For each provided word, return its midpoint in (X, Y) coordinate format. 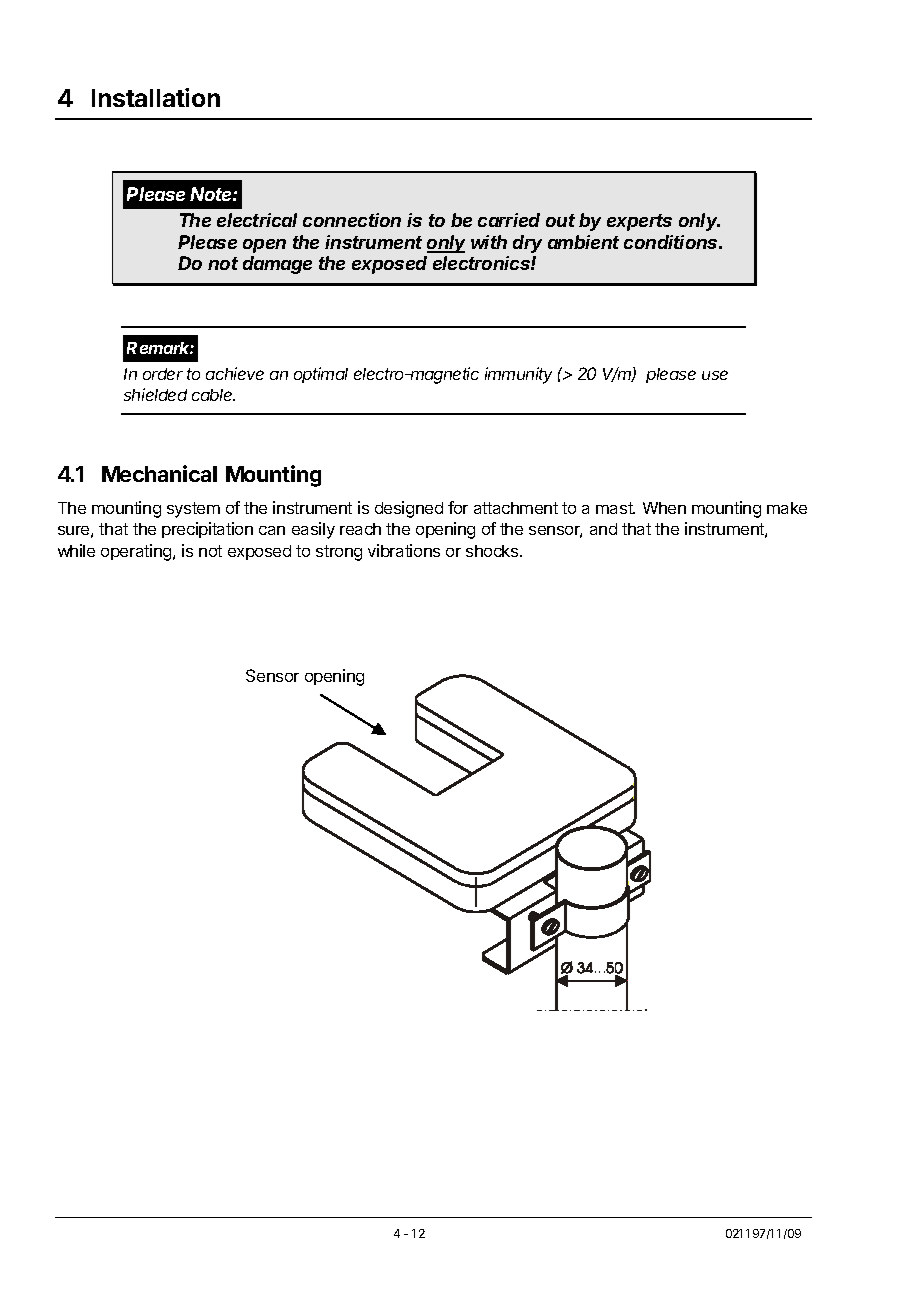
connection (352, 220)
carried (509, 220)
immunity (518, 375)
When (664, 508)
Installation (156, 97)
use (715, 375)
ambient (583, 242)
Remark (160, 348)
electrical (257, 220)
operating (137, 552)
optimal (321, 375)
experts (639, 222)
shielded (155, 394)
